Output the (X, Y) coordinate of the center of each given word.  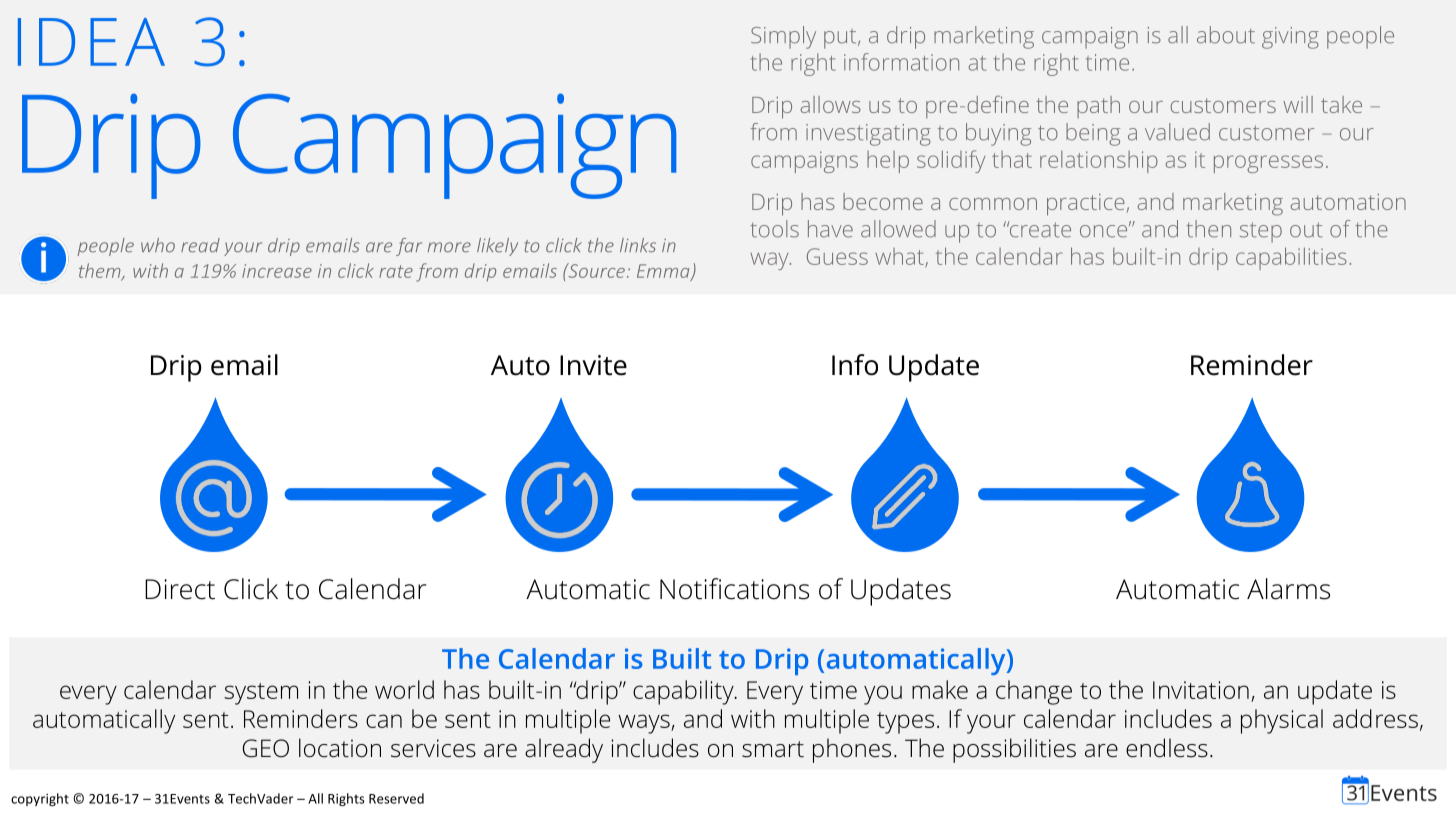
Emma (664, 272)
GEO (266, 748)
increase (277, 271)
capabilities (1291, 258)
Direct (180, 589)
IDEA (91, 42)
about (1226, 35)
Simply (783, 37)
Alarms (1288, 589)
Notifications (734, 589)
